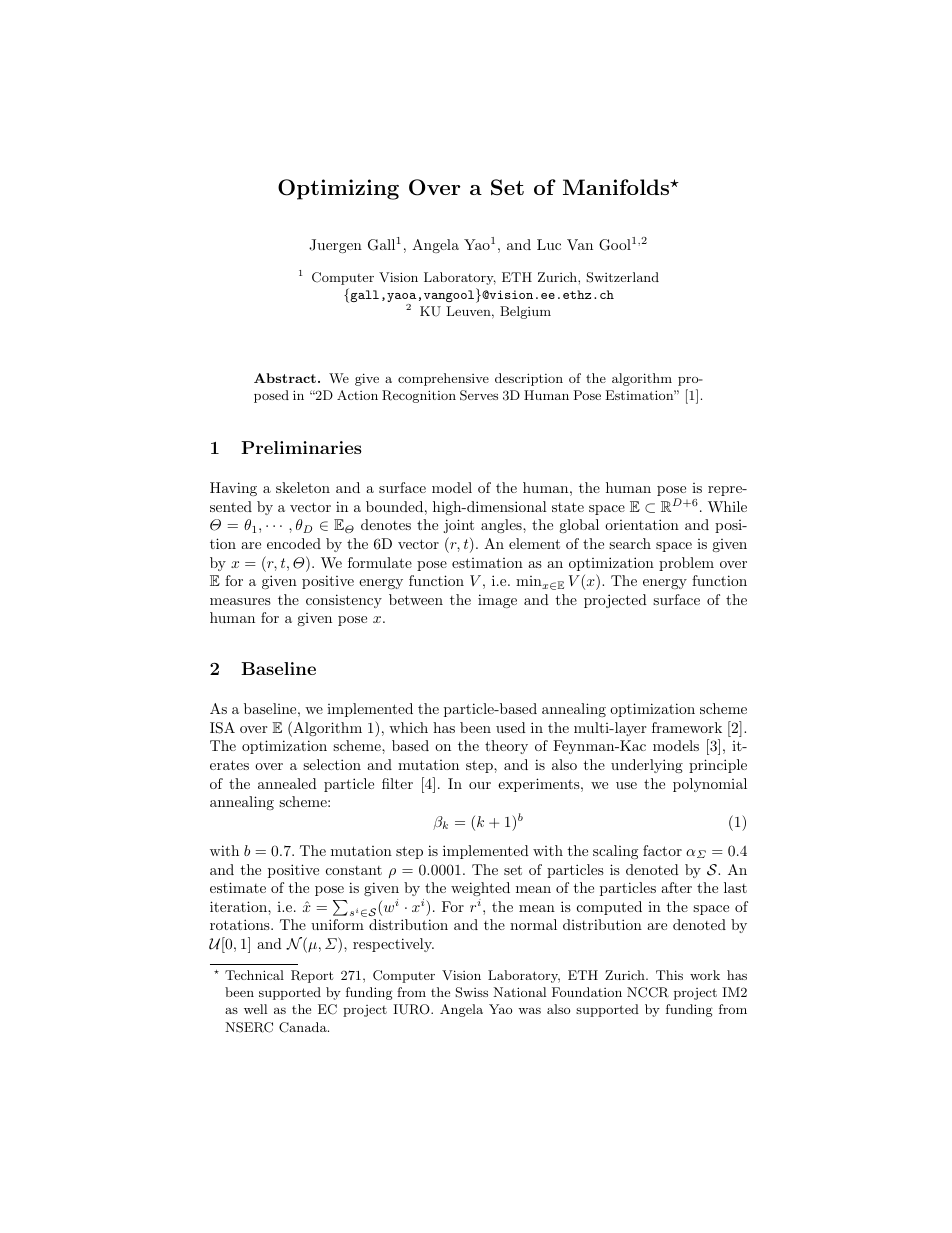 The width and height of the screenshot is (952, 1233). What do you see at coordinates (506, 747) in the screenshot?
I see `theory` at bounding box center [506, 747].
